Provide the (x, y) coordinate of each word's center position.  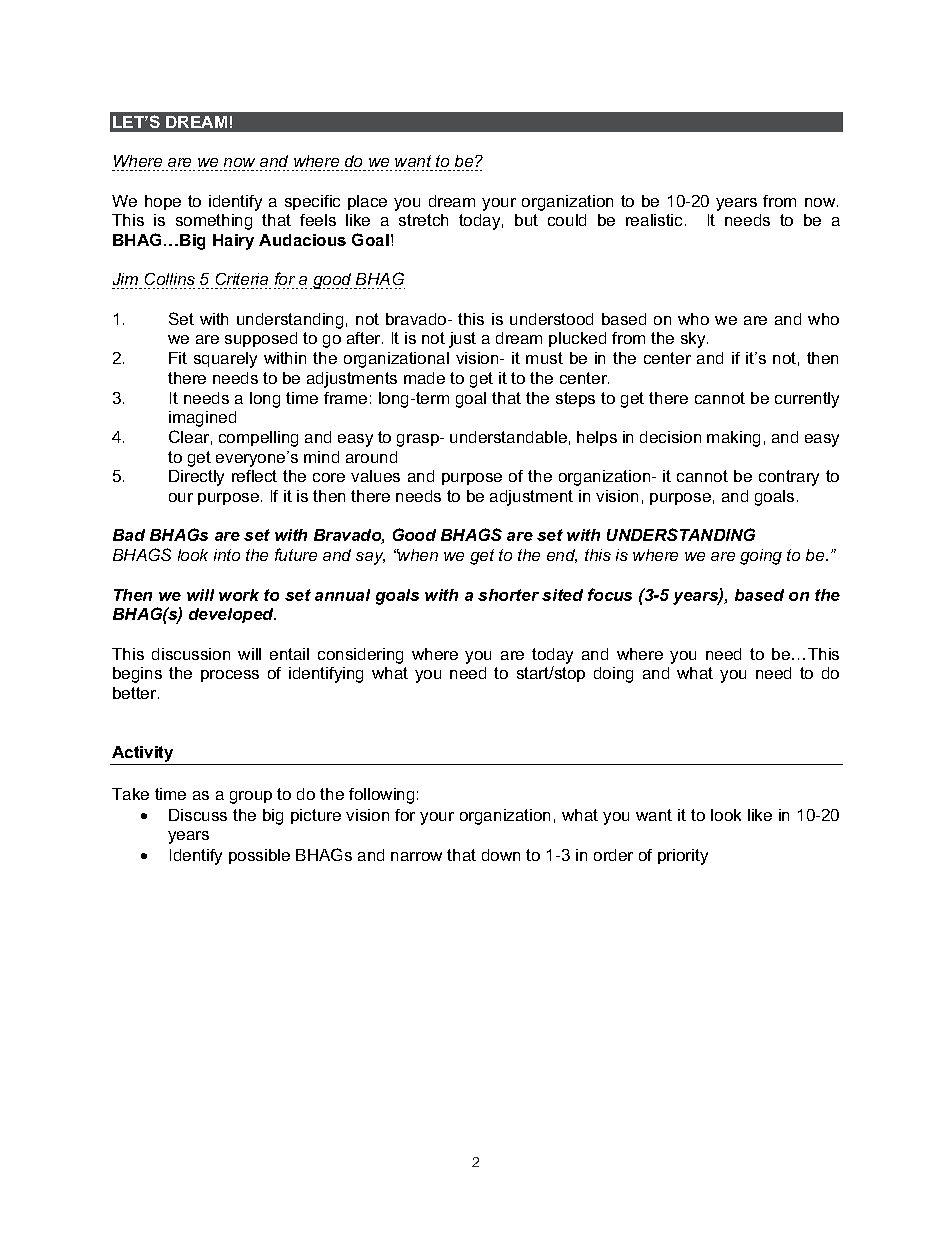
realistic (656, 220)
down (501, 855)
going (761, 557)
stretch (423, 220)
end (562, 556)
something (214, 222)
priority (683, 857)
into (227, 555)
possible (259, 856)
